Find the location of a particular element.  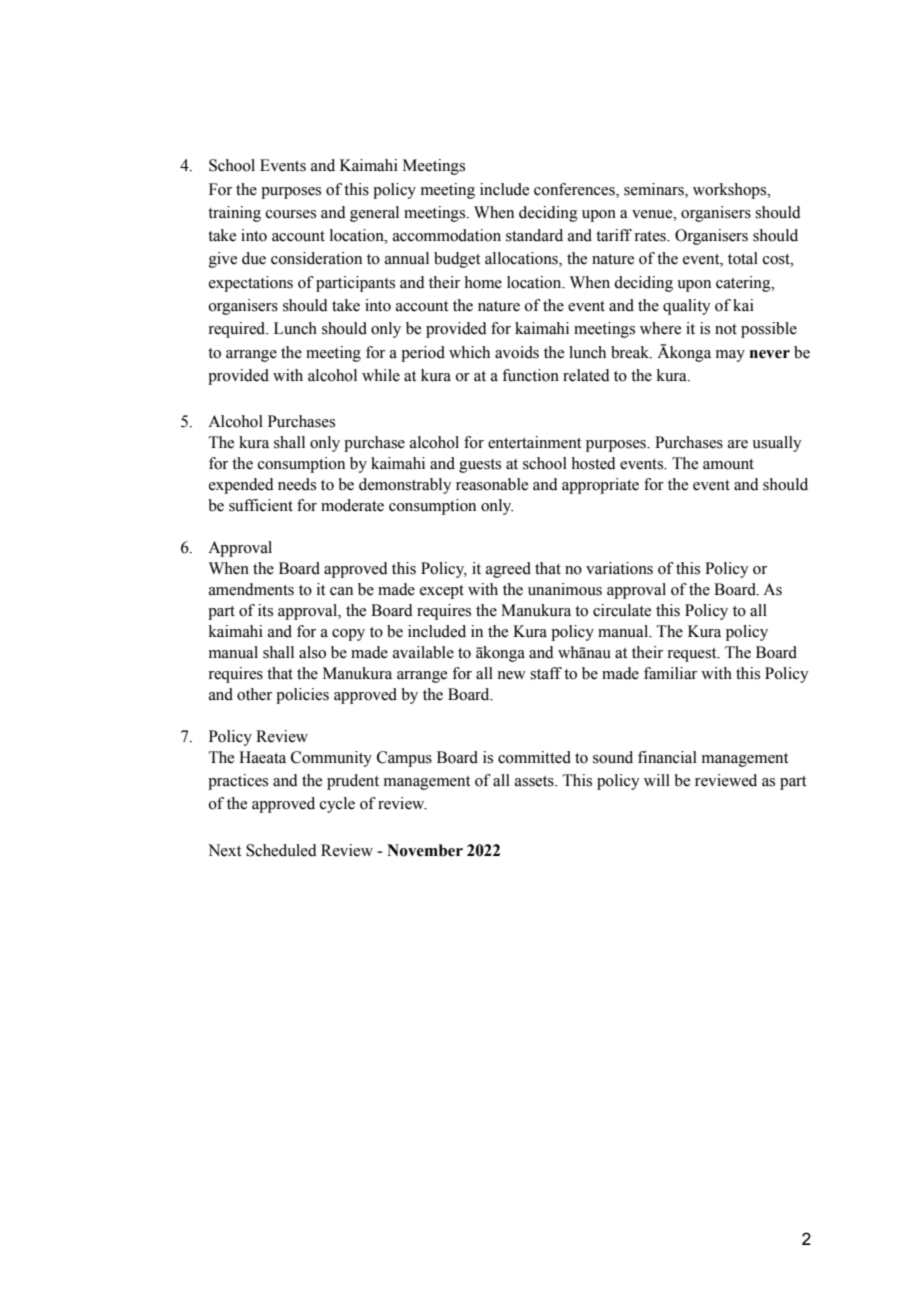

are is located at coordinates (738, 444).
